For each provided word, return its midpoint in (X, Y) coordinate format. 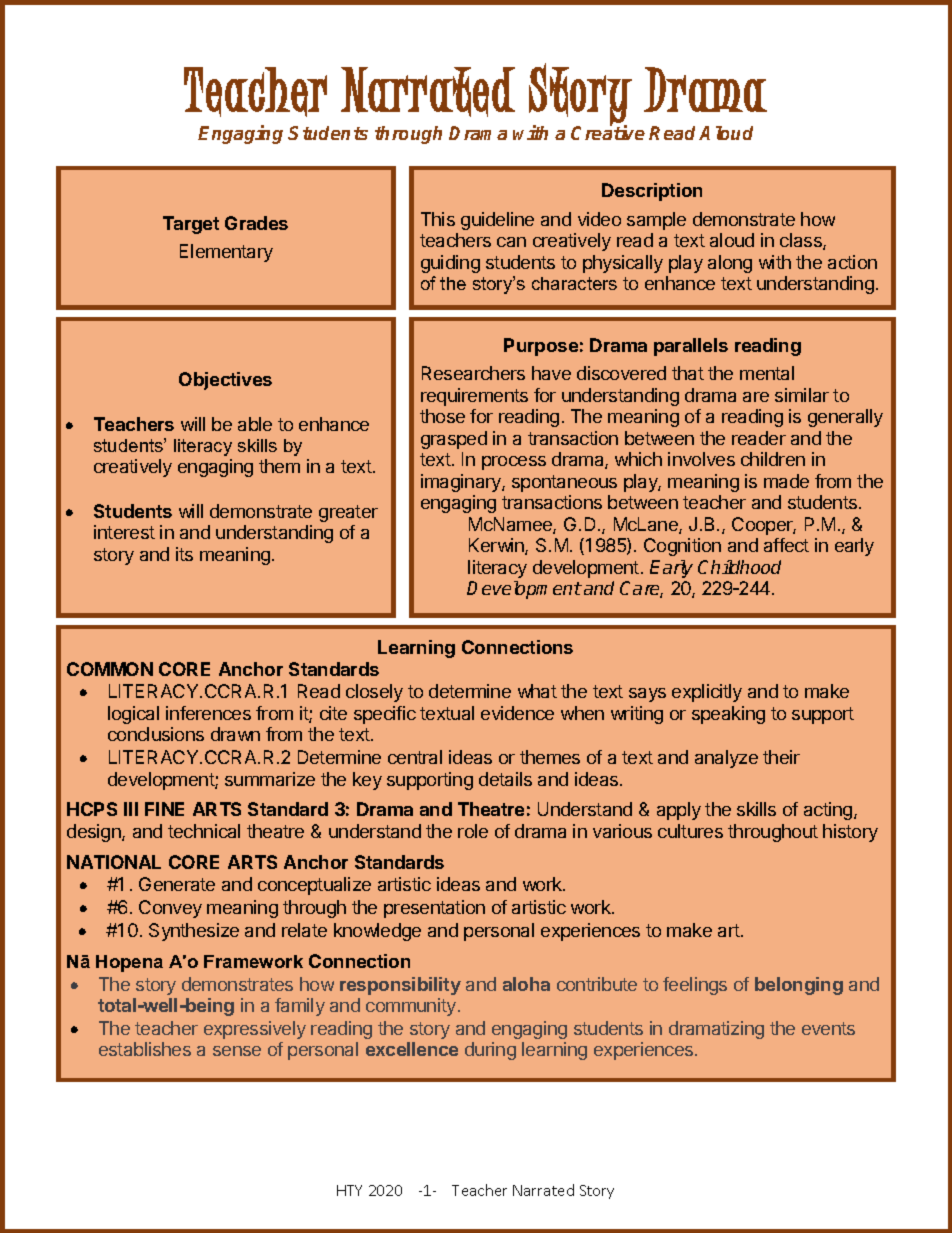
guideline (497, 221)
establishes (145, 1049)
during (490, 1051)
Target (191, 225)
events (828, 1028)
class (802, 241)
